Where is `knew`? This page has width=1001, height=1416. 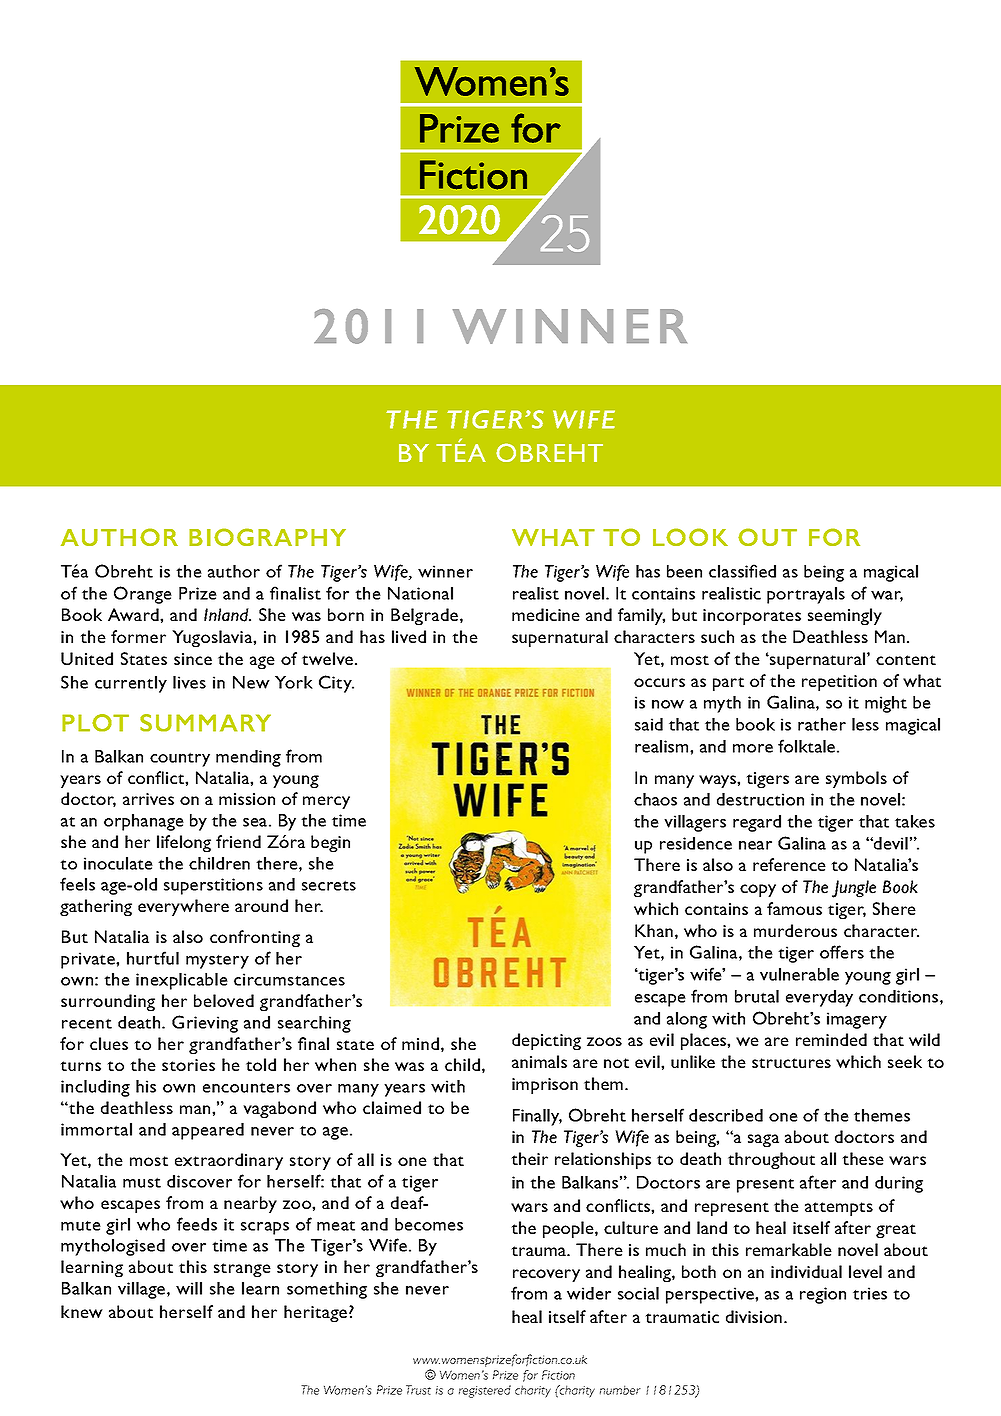
knew is located at coordinates (82, 1311).
